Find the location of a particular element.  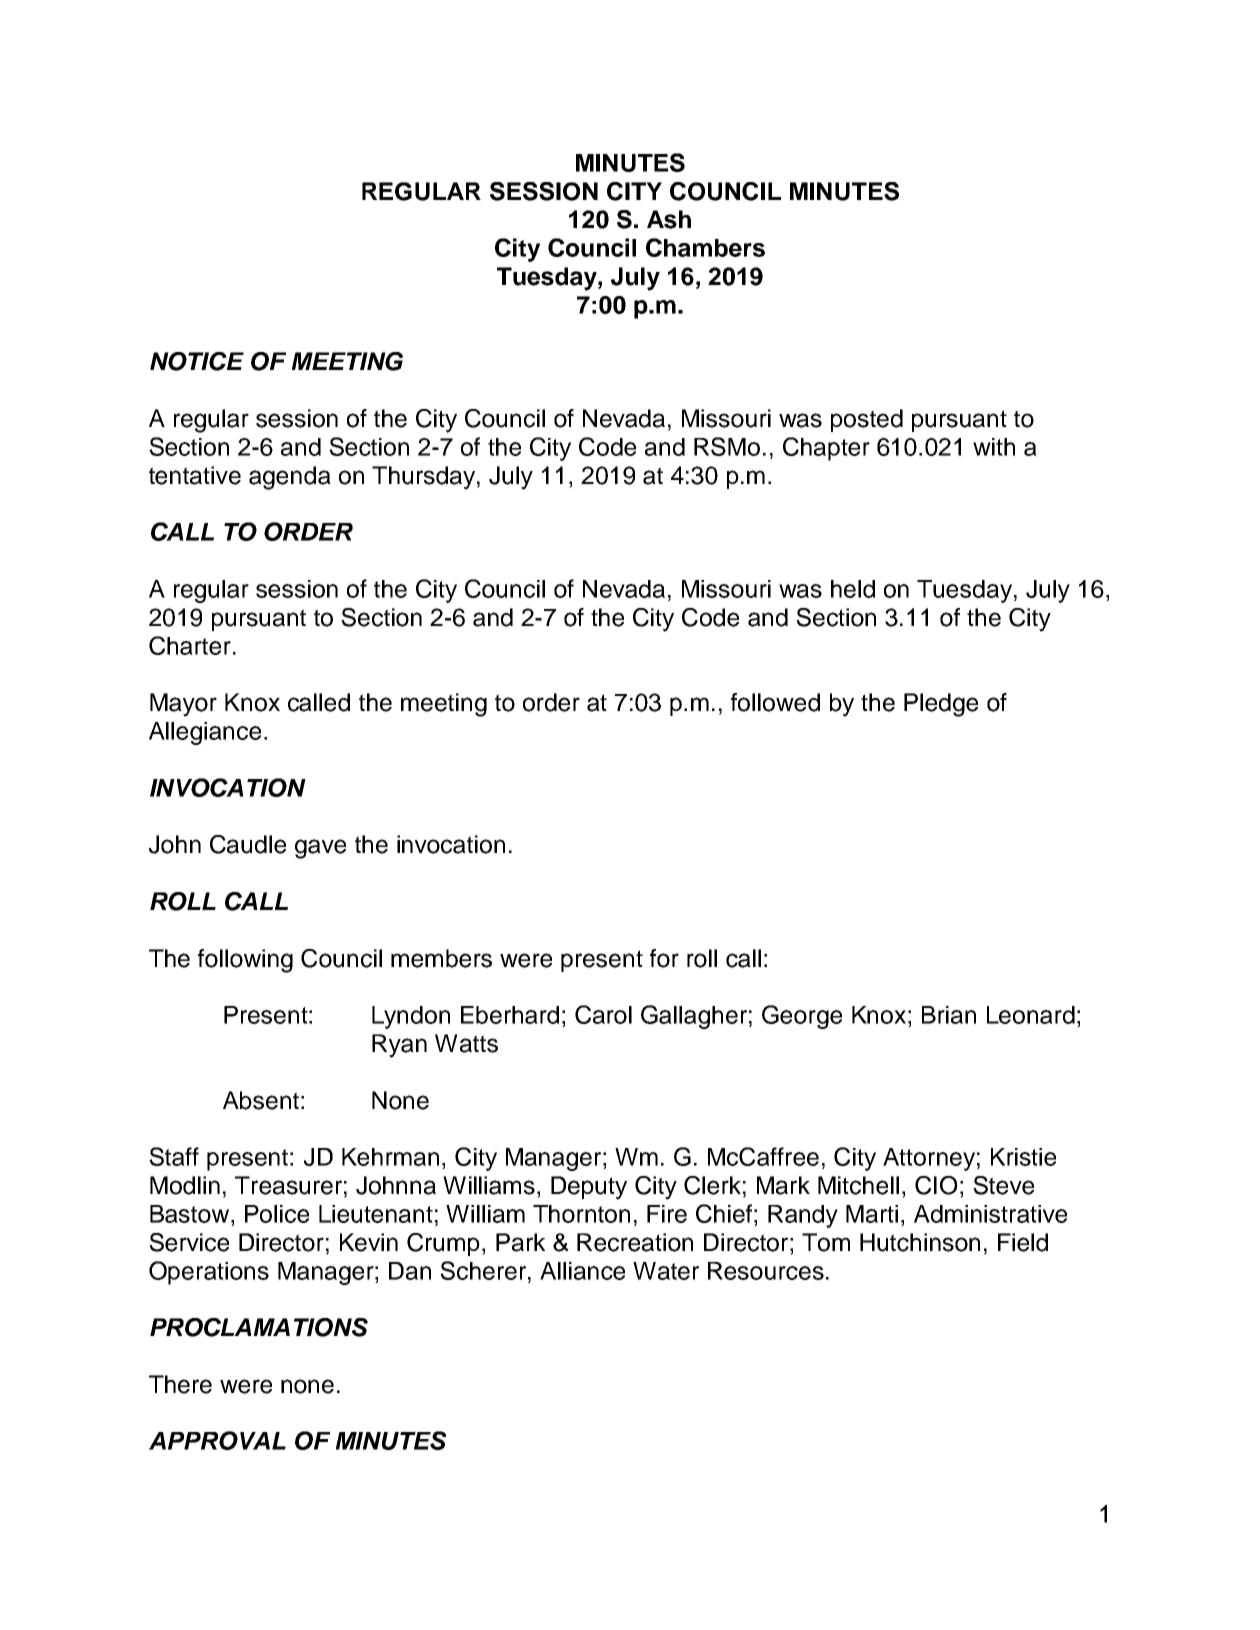

Pledge is located at coordinates (941, 705).
